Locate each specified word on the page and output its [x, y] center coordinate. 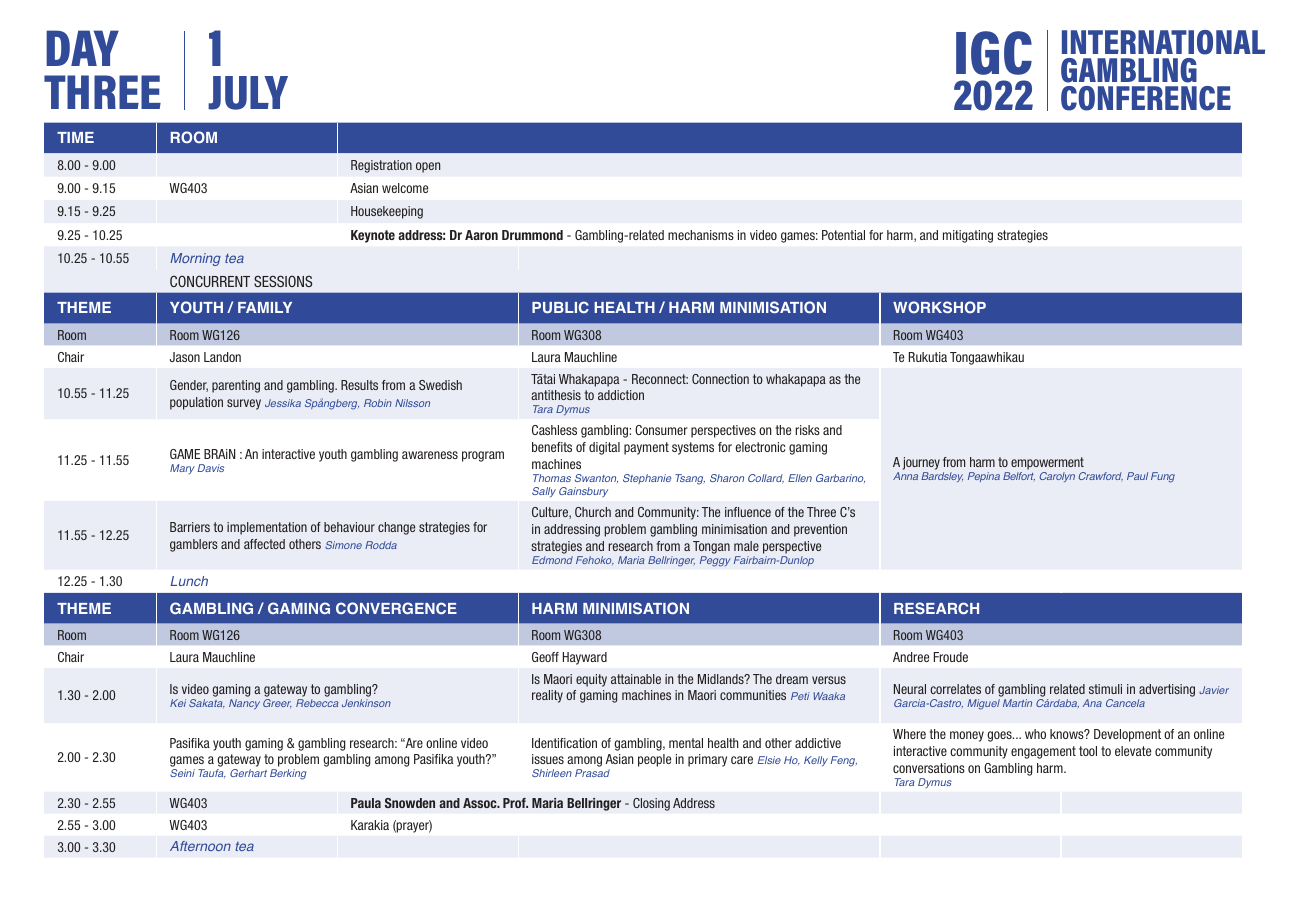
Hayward [585, 658]
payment [646, 448]
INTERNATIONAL [1163, 42]
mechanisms [701, 235]
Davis [211, 468]
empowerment [1047, 463]
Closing [651, 804]
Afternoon [200, 846]
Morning [195, 259]
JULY [248, 93]
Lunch [189, 581]
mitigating [968, 236]
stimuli [1105, 689]
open [428, 167]
